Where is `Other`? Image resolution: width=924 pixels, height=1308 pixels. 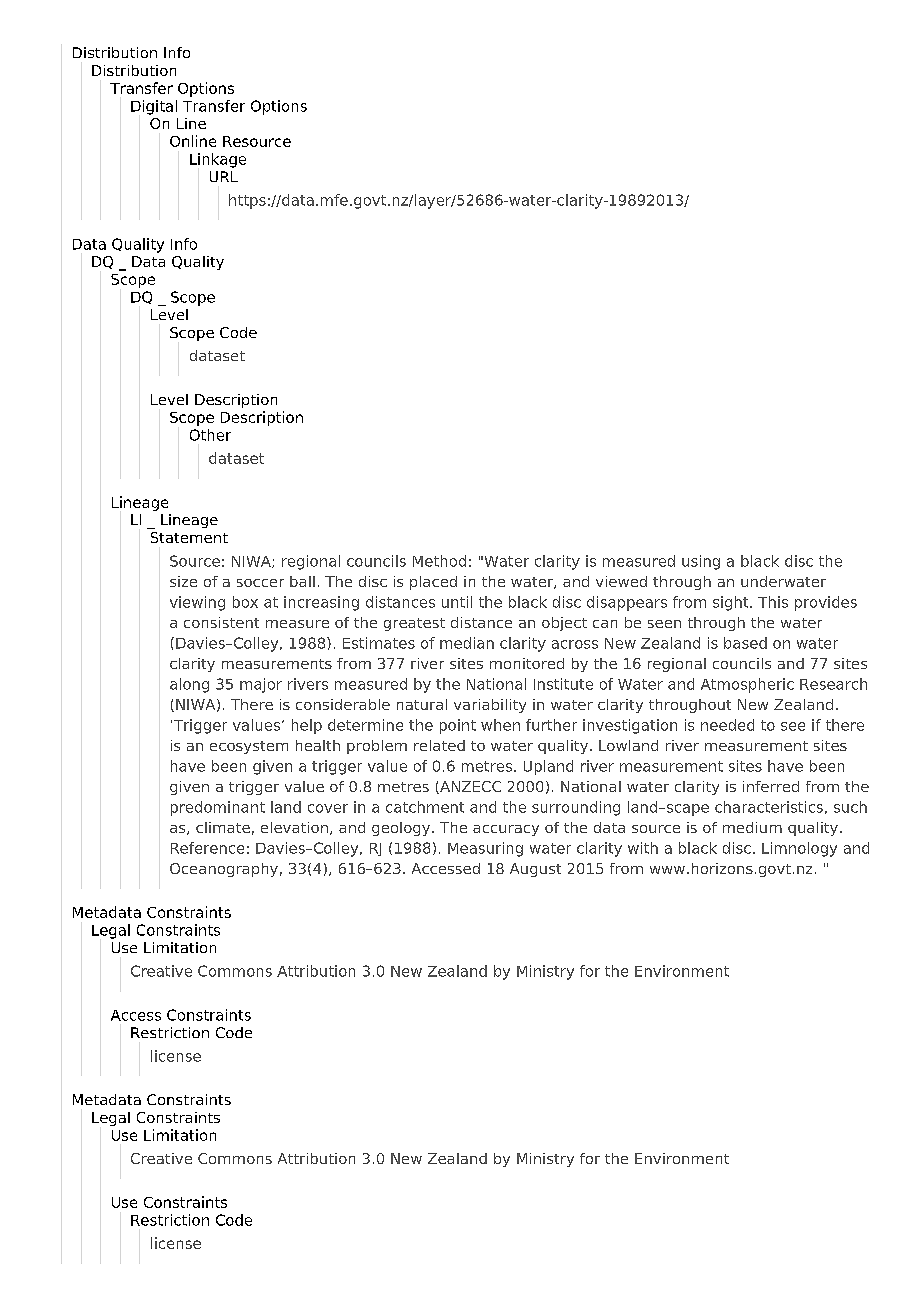 Other is located at coordinates (210, 435).
